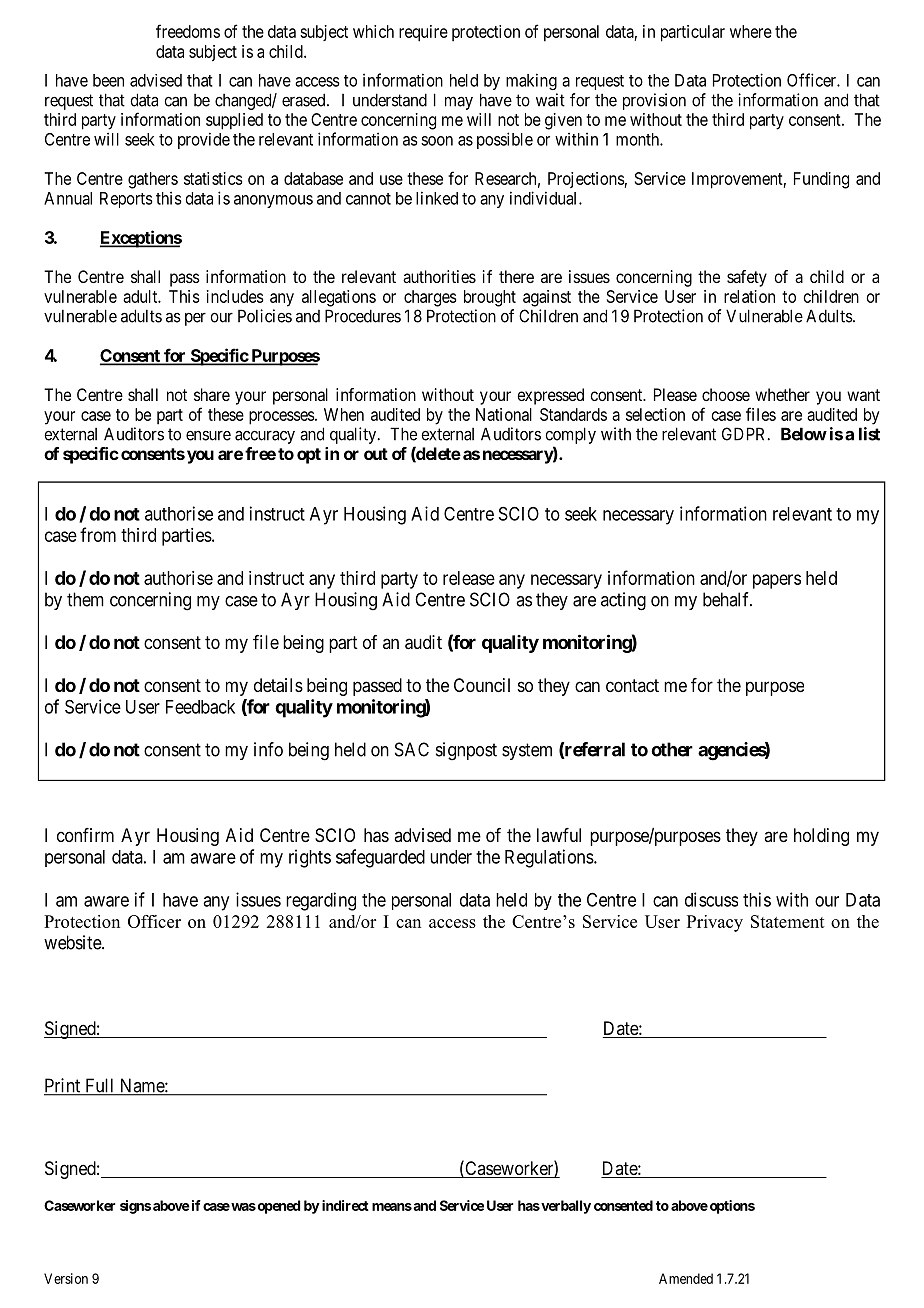 This page has width=924, height=1308. What do you see at coordinates (751, 31) in the page?
I see `where` at bounding box center [751, 31].
